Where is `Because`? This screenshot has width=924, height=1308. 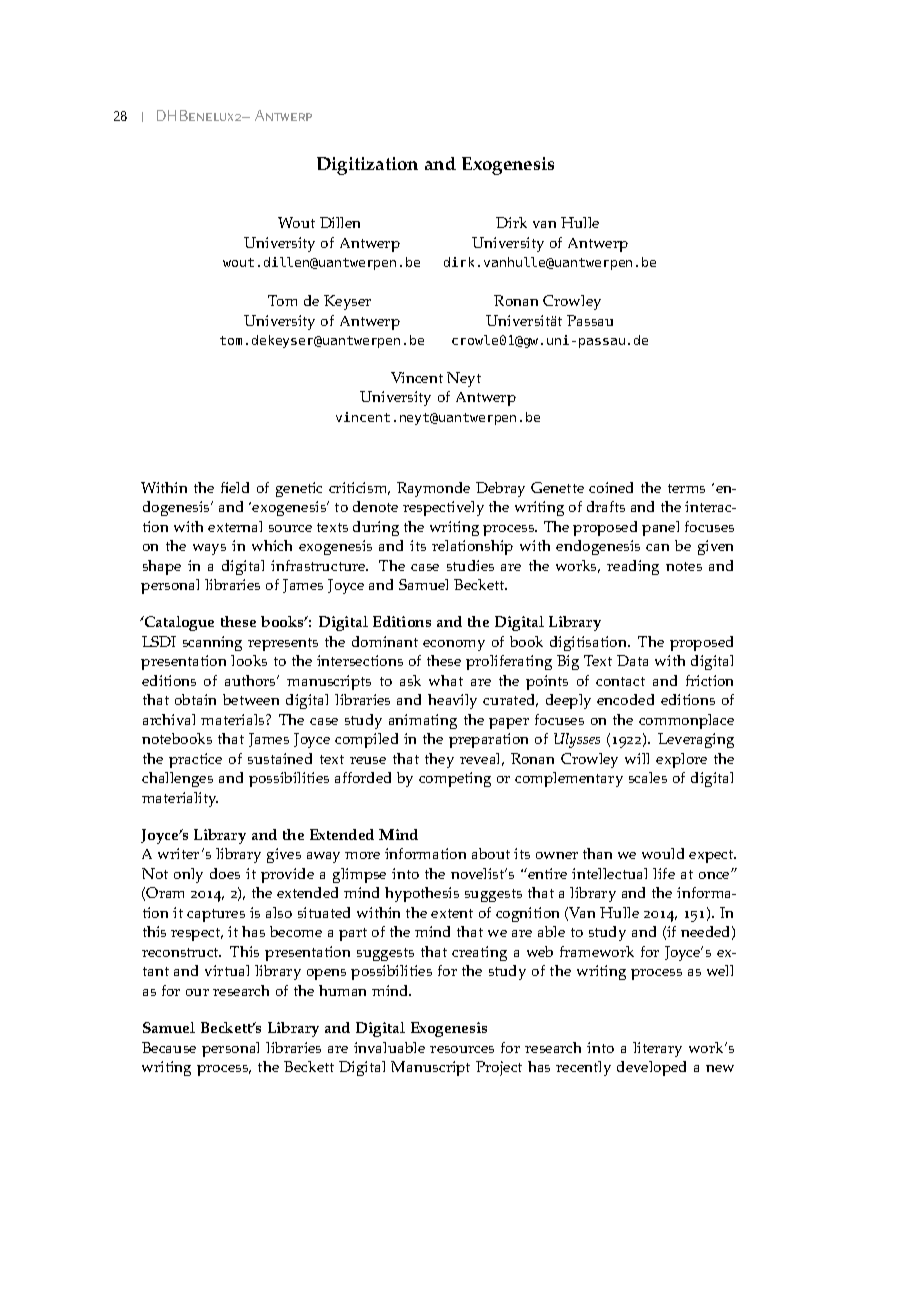 Because is located at coordinates (169, 1047).
